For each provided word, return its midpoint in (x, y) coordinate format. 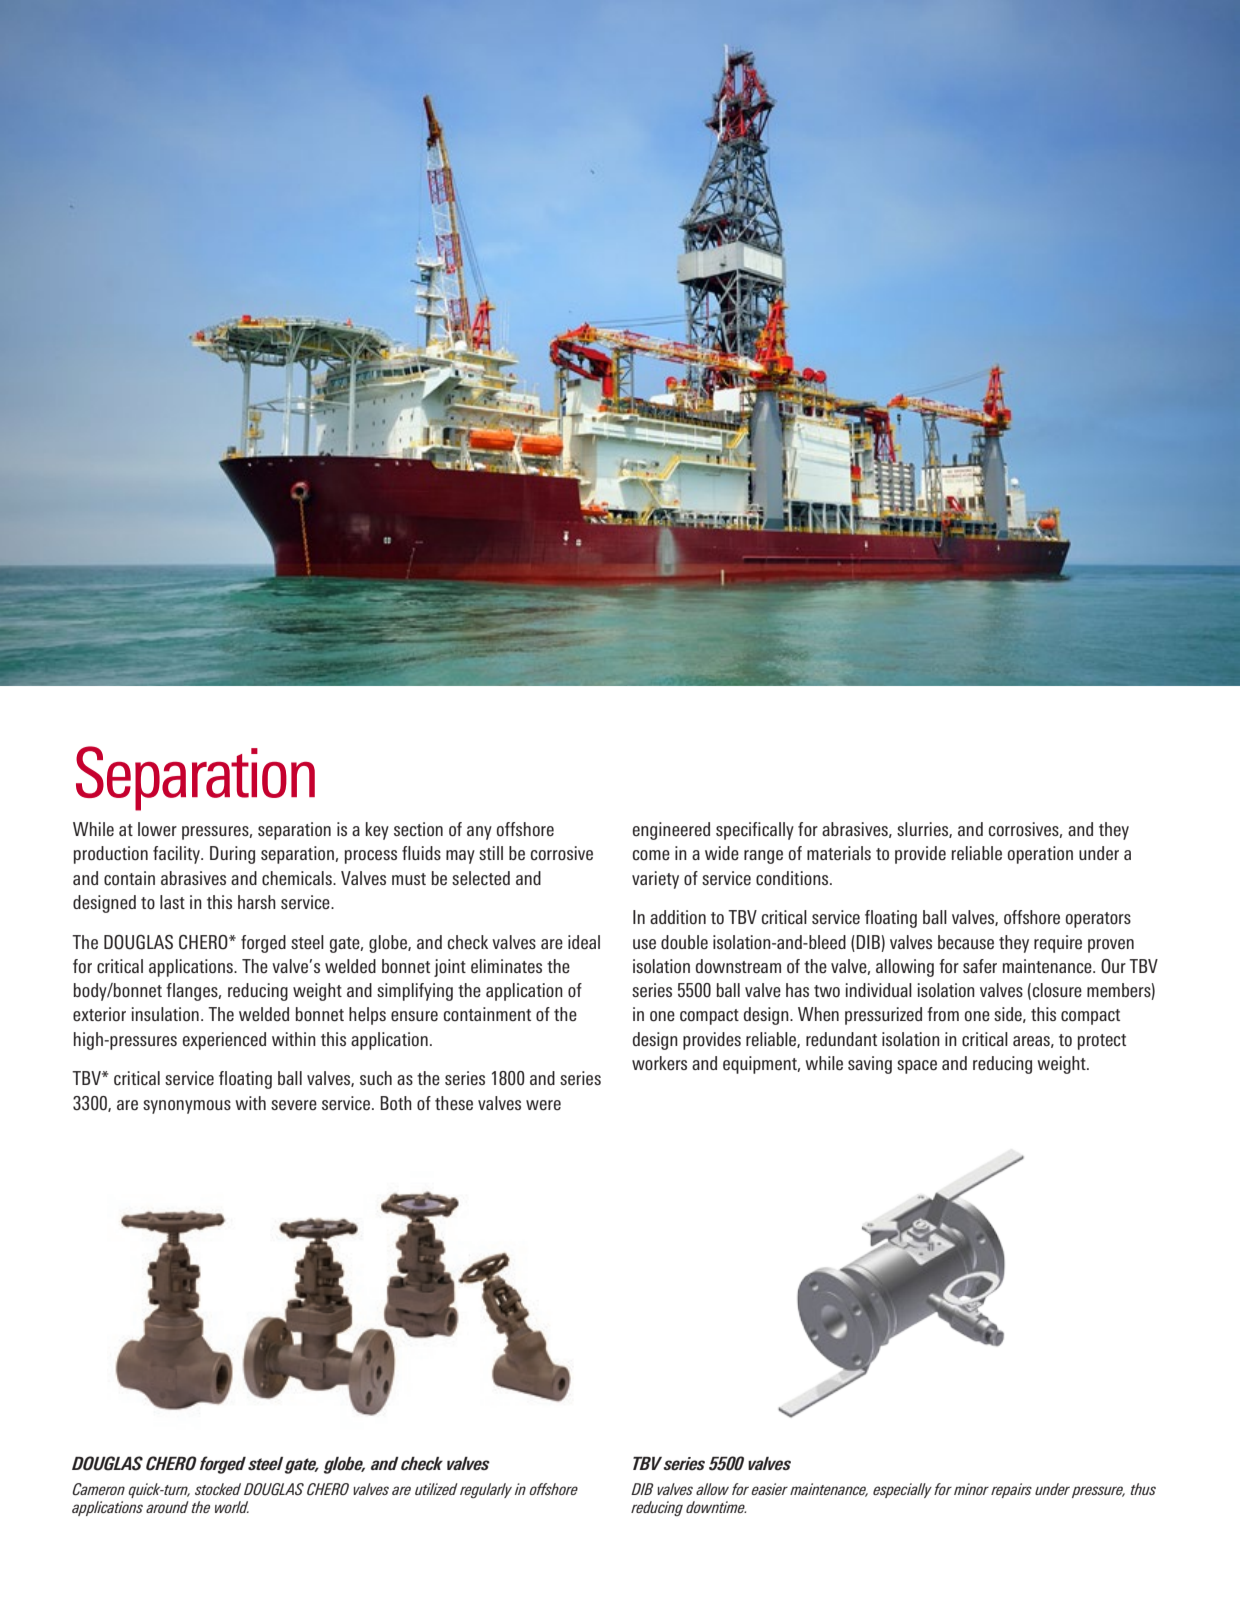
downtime (716, 1507)
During (232, 855)
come (651, 855)
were (543, 1105)
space (917, 1067)
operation (1040, 855)
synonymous (187, 1107)
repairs (1011, 1490)
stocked (218, 1489)
